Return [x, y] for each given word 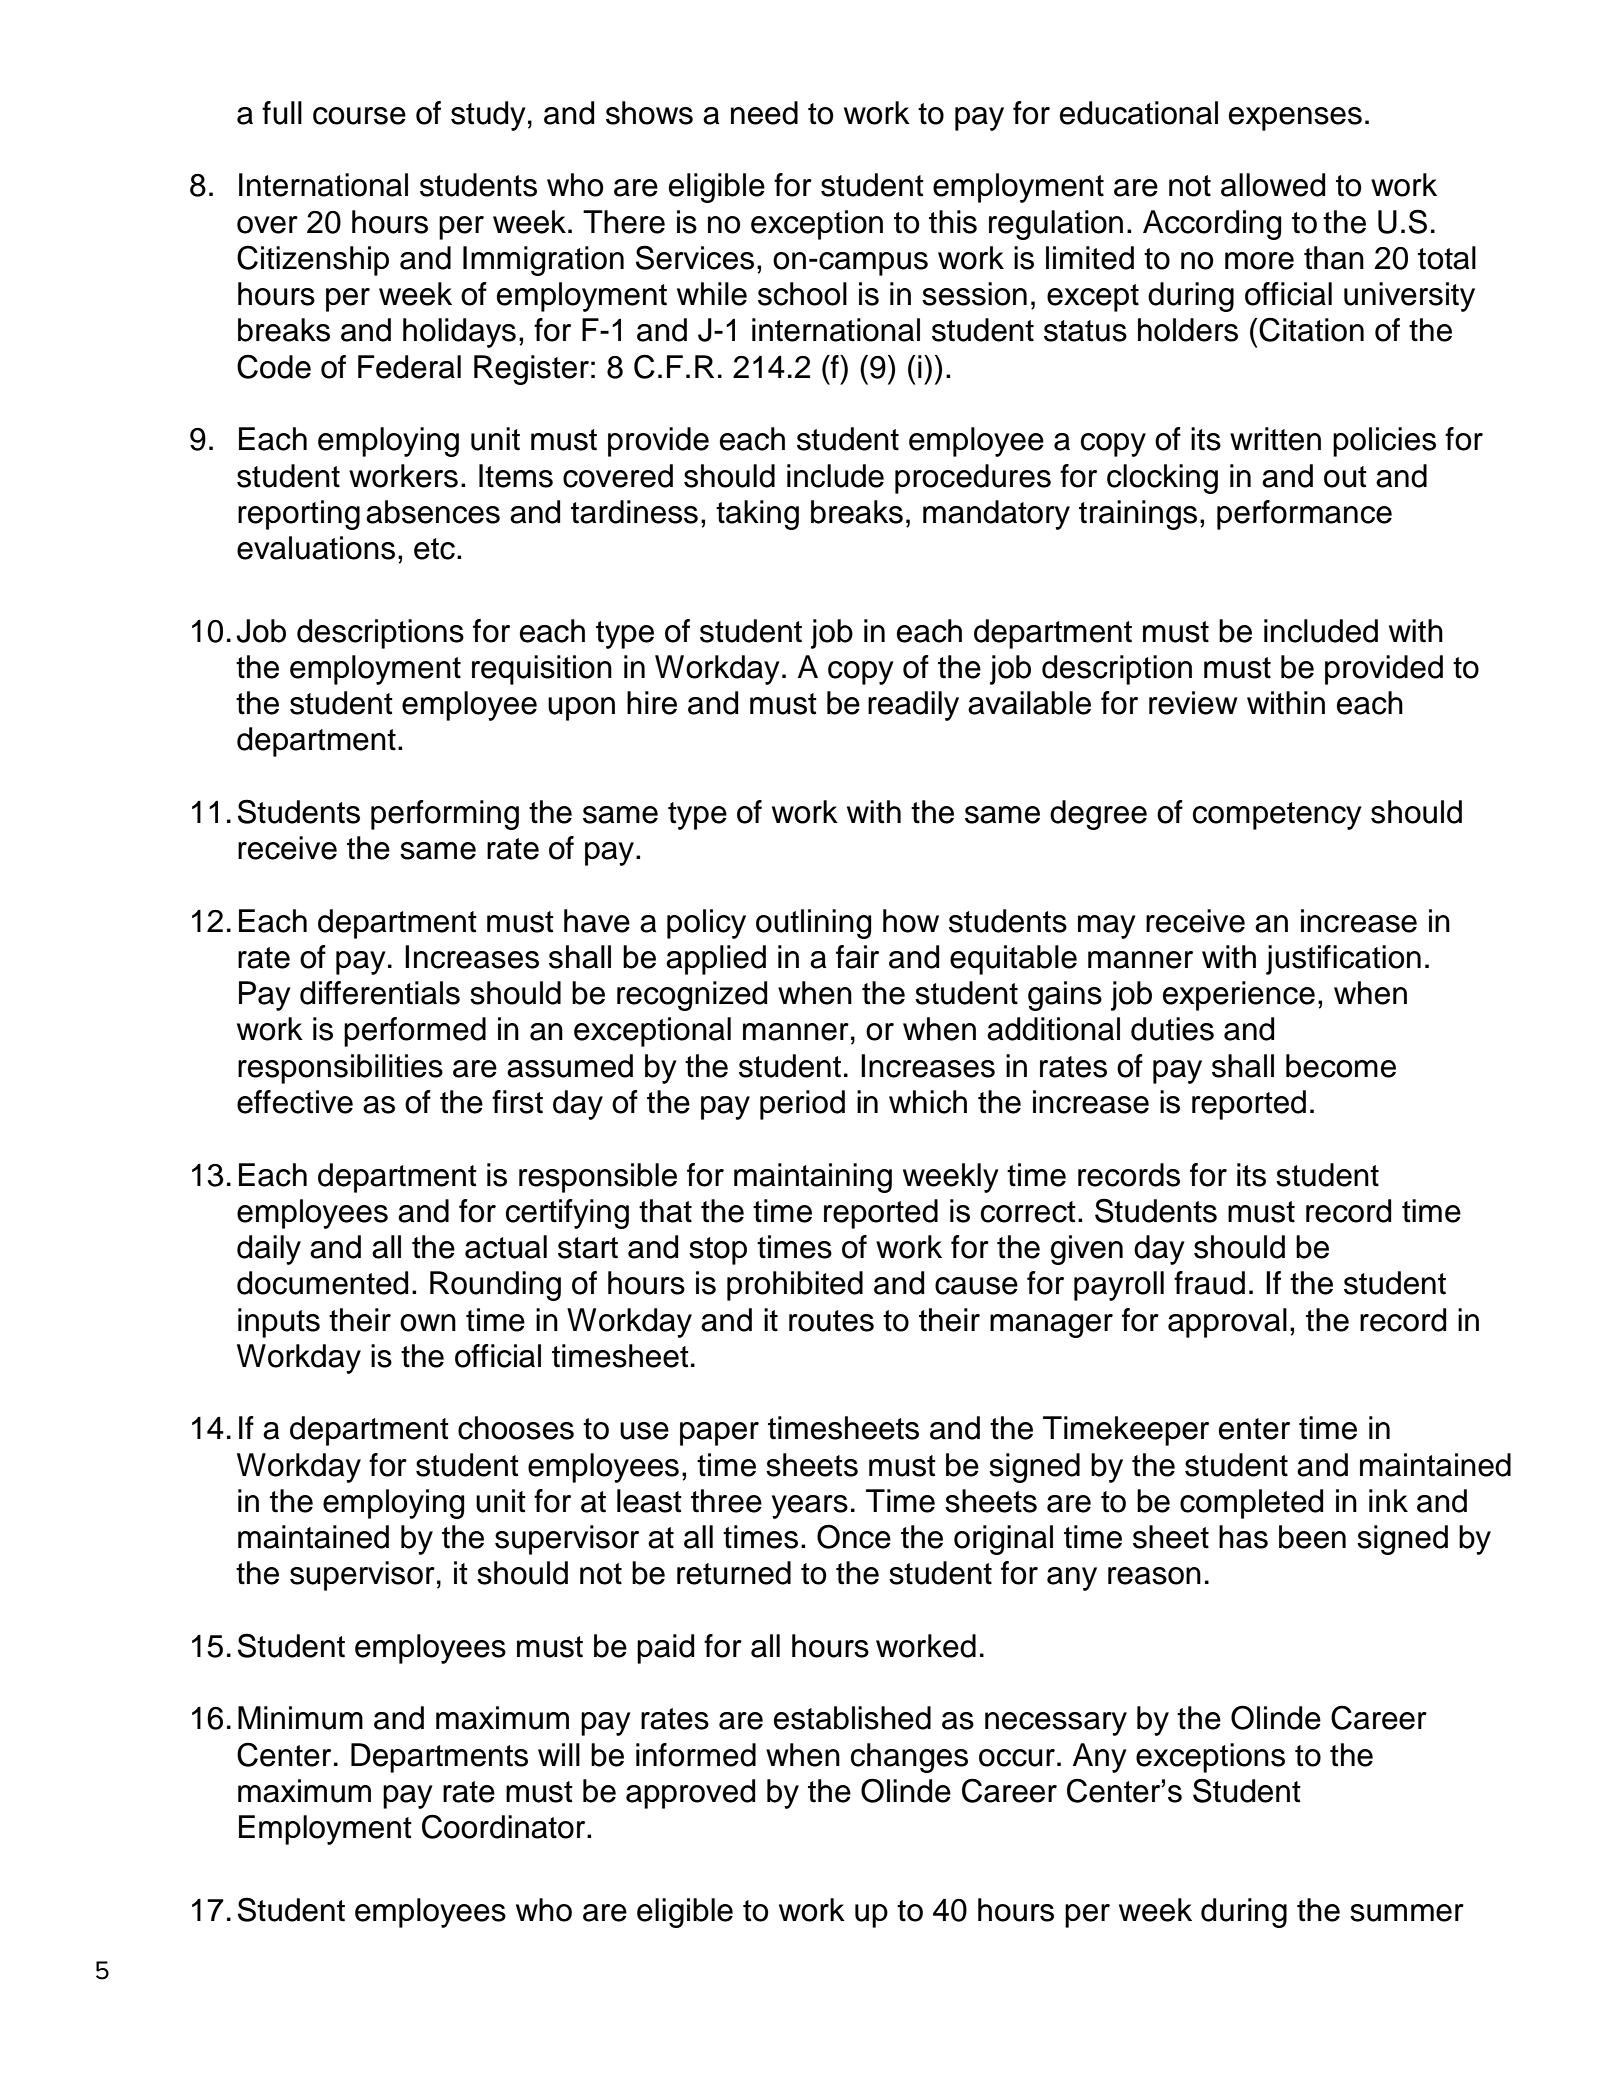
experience [1239, 996]
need [764, 113]
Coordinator [505, 1826]
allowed [1273, 185]
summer [1407, 1913]
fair [857, 957]
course [359, 116]
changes [909, 1758]
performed [415, 1032]
